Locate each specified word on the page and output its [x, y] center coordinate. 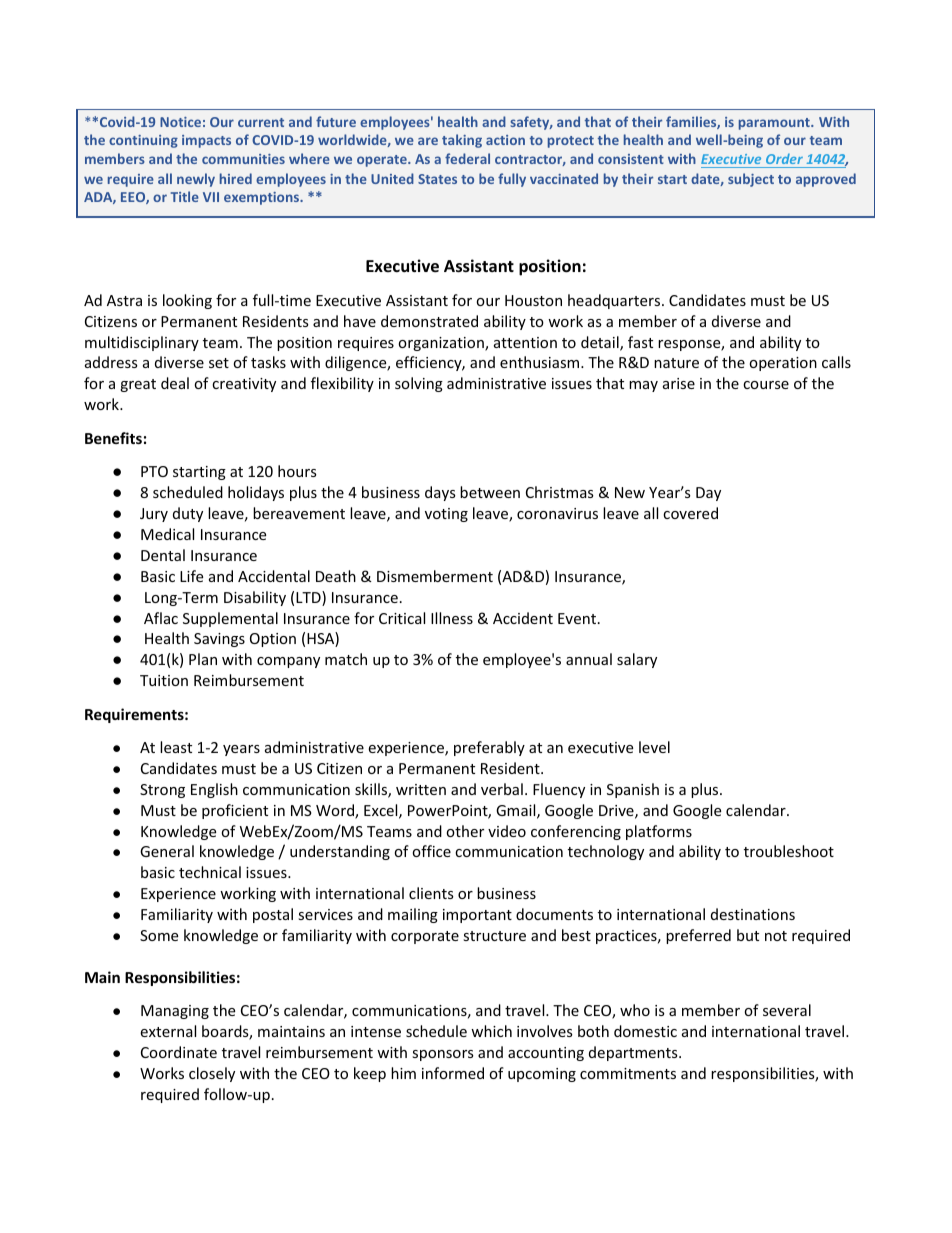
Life [191, 576]
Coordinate [179, 1052]
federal [467, 158]
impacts [206, 141]
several [787, 1010]
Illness [452, 618]
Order [784, 160]
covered [690, 513]
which [491, 1031]
